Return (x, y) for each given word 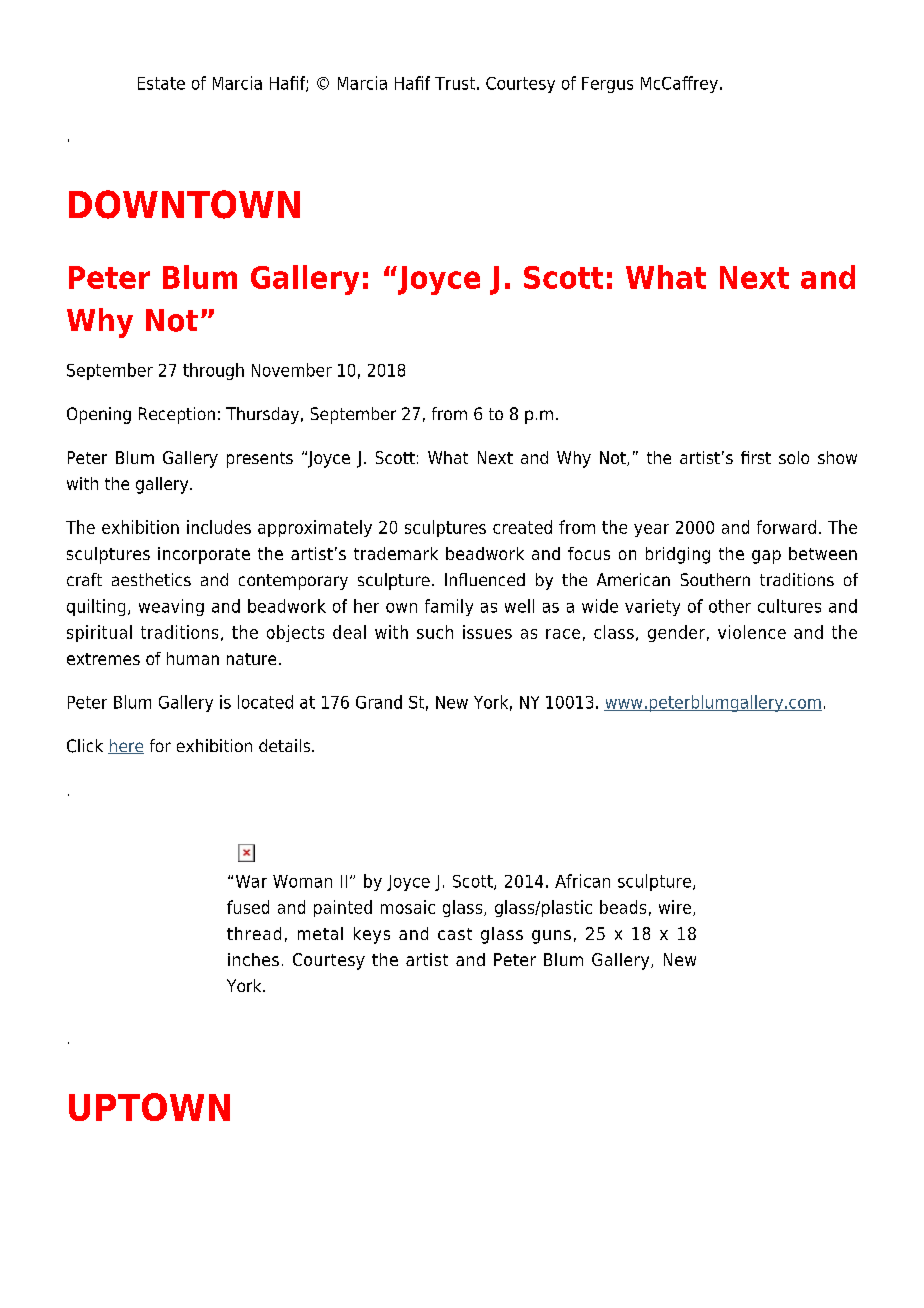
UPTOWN (149, 1107)
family (449, 607)
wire (676, 908)
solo (794, 457)
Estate (161, 83)
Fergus (607, 85)
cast (455, 934)
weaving (171, 607)
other (730, 606)
